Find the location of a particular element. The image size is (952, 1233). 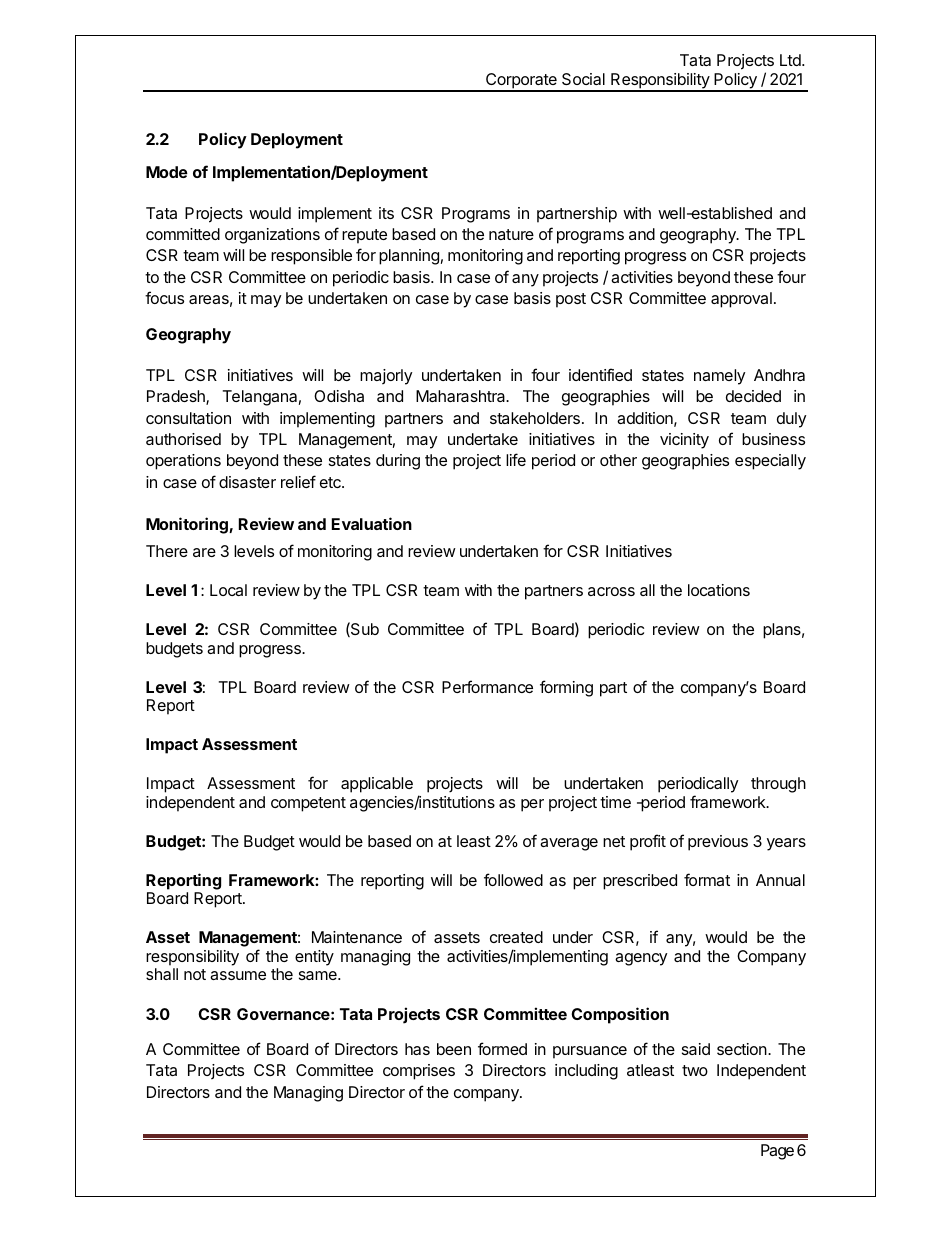

comprises is located at coordinates (419, 1072).
